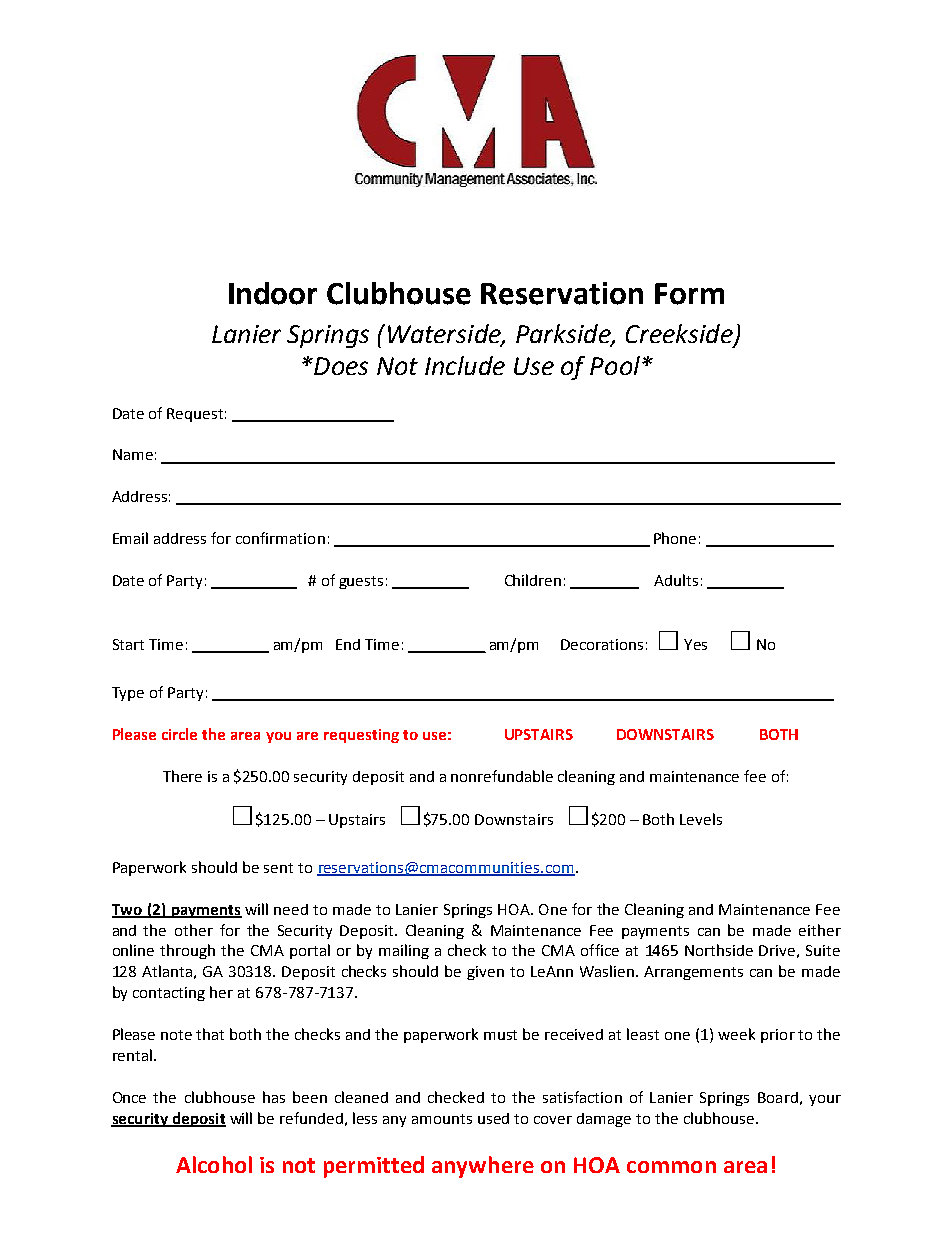 Image resolution: width=952 pixels, height=1233 pixels. What do you see at coordinates (675, 538) in the page?
I see `Phone` at bounding box center [675, 538].
